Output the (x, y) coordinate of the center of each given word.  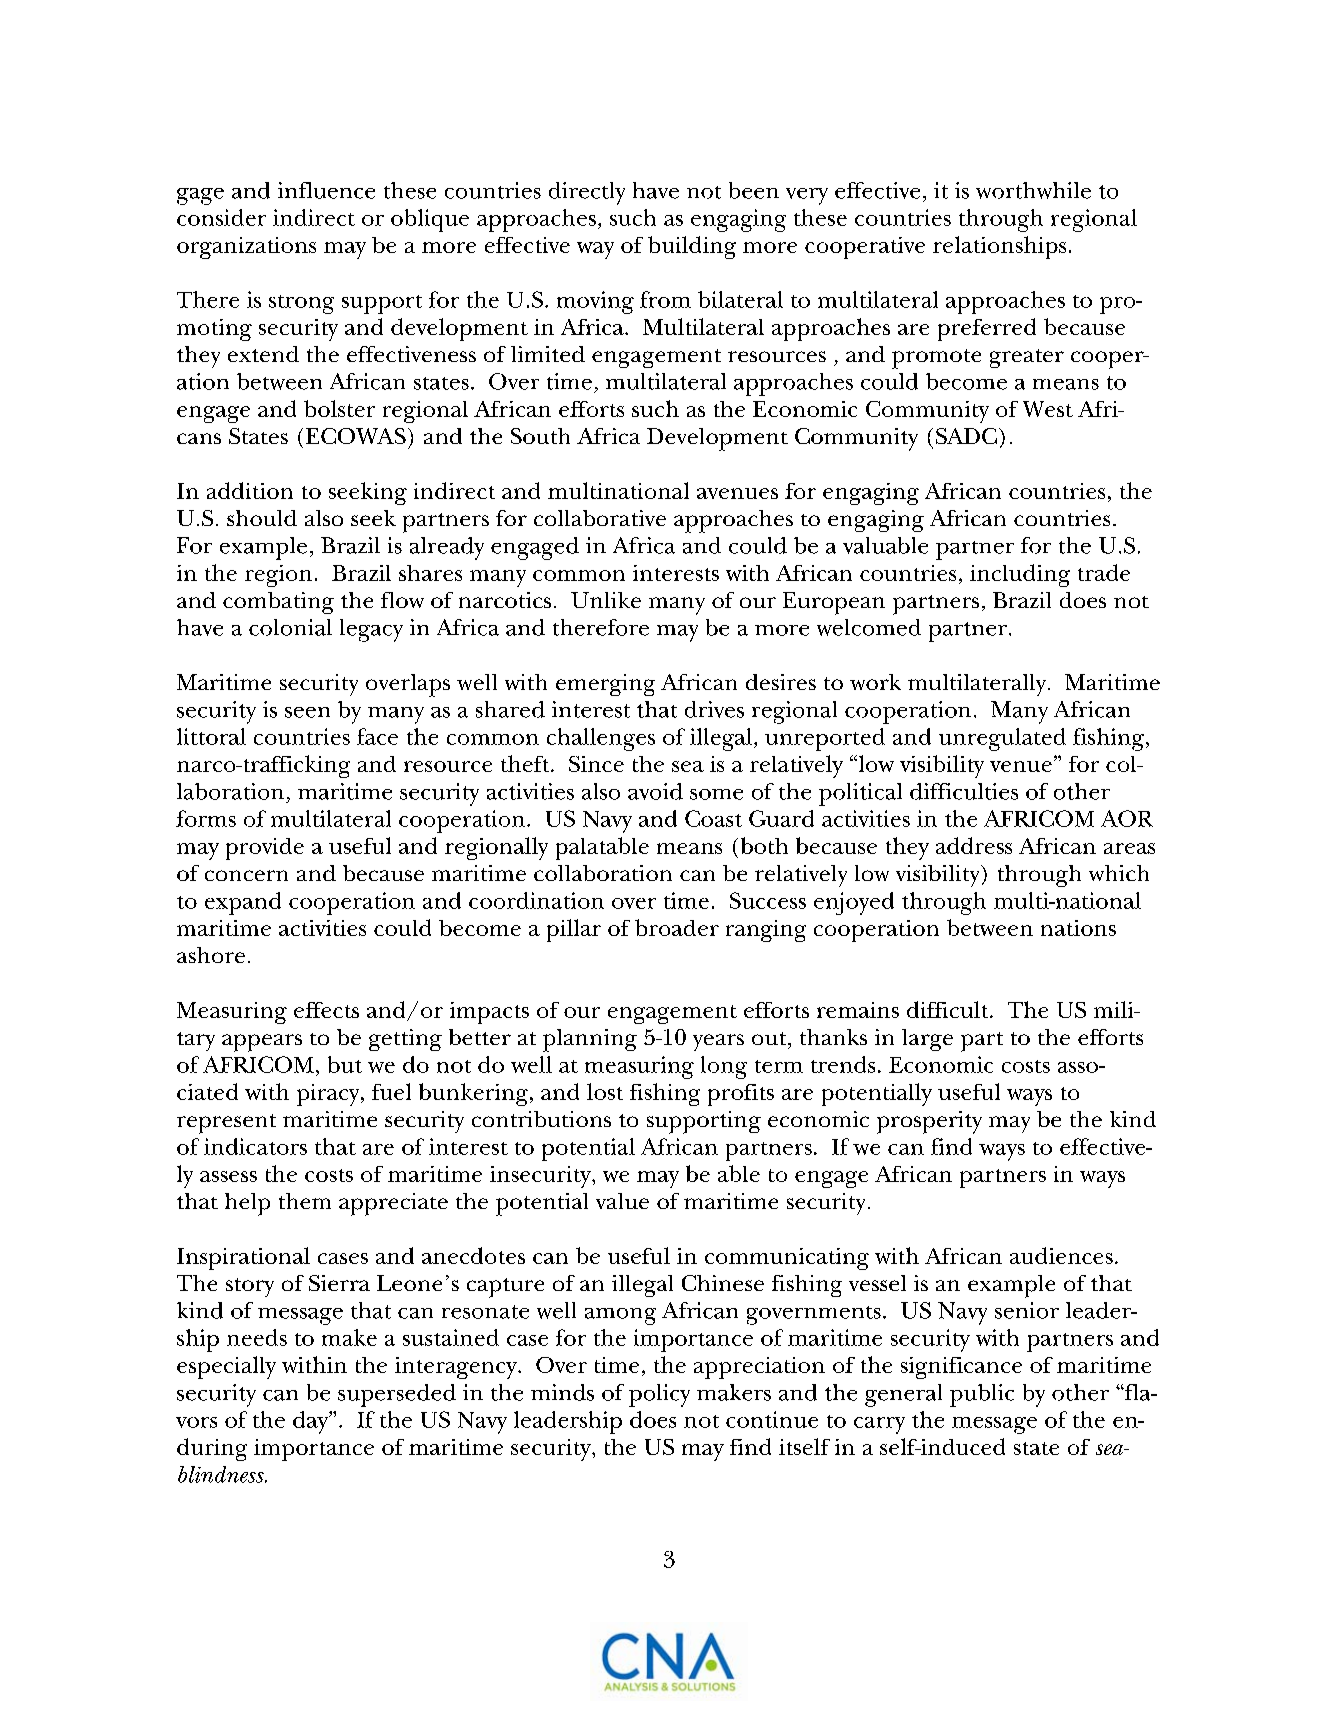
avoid (655, 791)
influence (326, 190)
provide (265, 849)
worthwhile (1033, 190)
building (692, 247)
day (312, 1422)
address (974, 845)
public (982, 1395)
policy (659, 1395)
